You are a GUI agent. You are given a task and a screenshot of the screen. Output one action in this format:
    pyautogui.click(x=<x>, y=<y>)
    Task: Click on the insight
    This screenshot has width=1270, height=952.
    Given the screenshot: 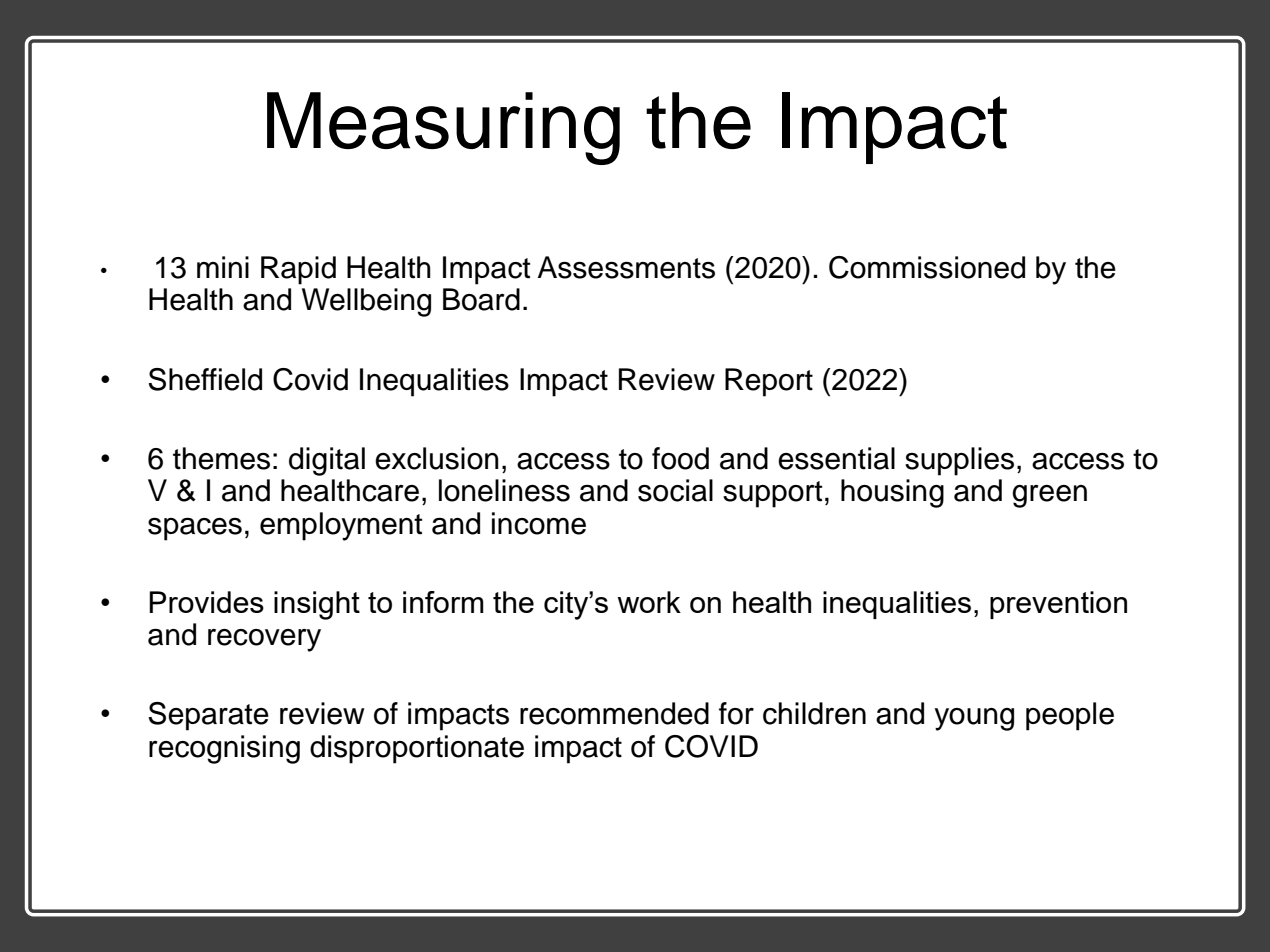 What is the action you would take?
    pyautogui.click(x=317, y=605)
